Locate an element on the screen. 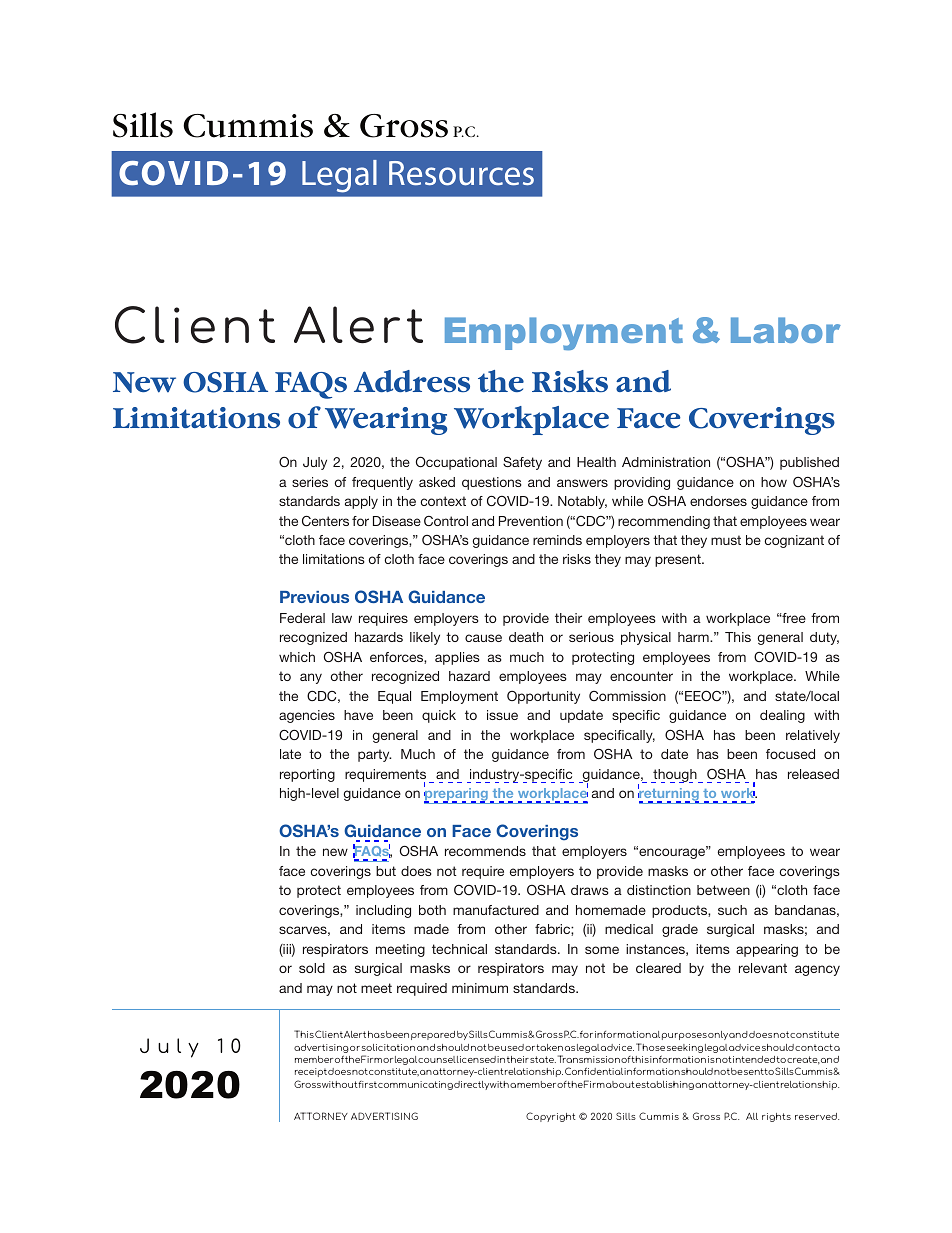  first is located at coordinates (367, 1084).
